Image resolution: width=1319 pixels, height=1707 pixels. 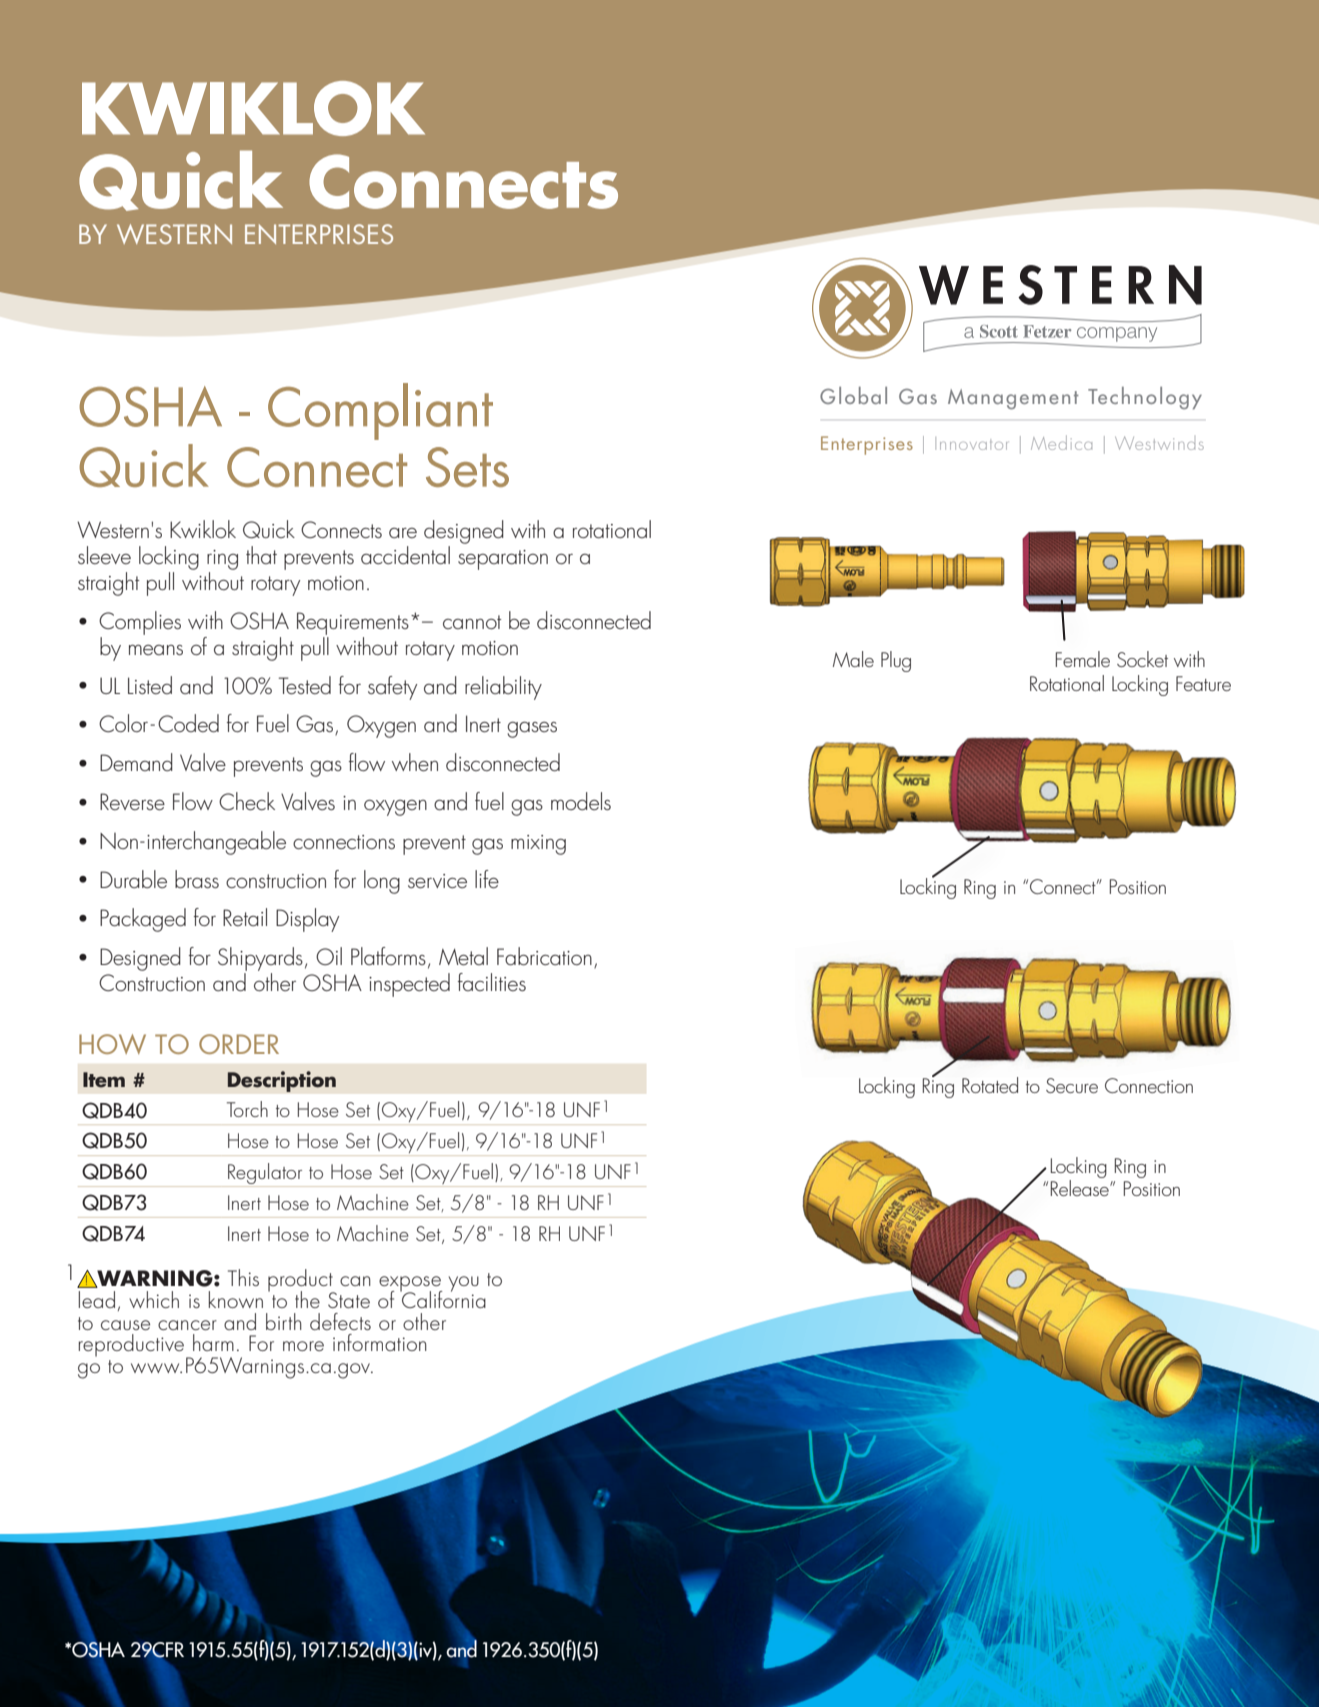 What do you see at coordinates (236, 1299) in the page?
I see `known` at bounding box center [236, 1299].
